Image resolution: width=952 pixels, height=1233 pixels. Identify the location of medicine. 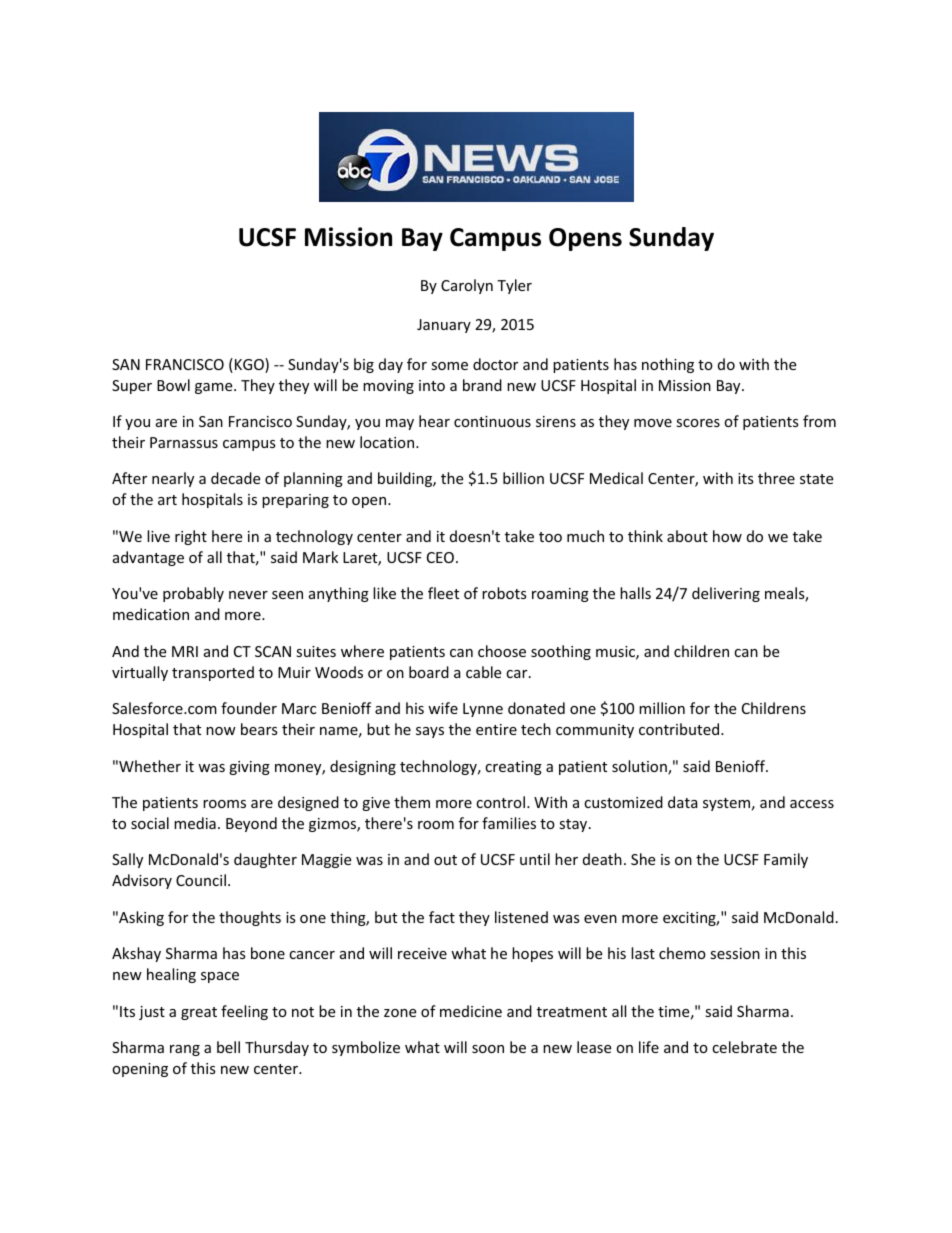
(471, 1011).
